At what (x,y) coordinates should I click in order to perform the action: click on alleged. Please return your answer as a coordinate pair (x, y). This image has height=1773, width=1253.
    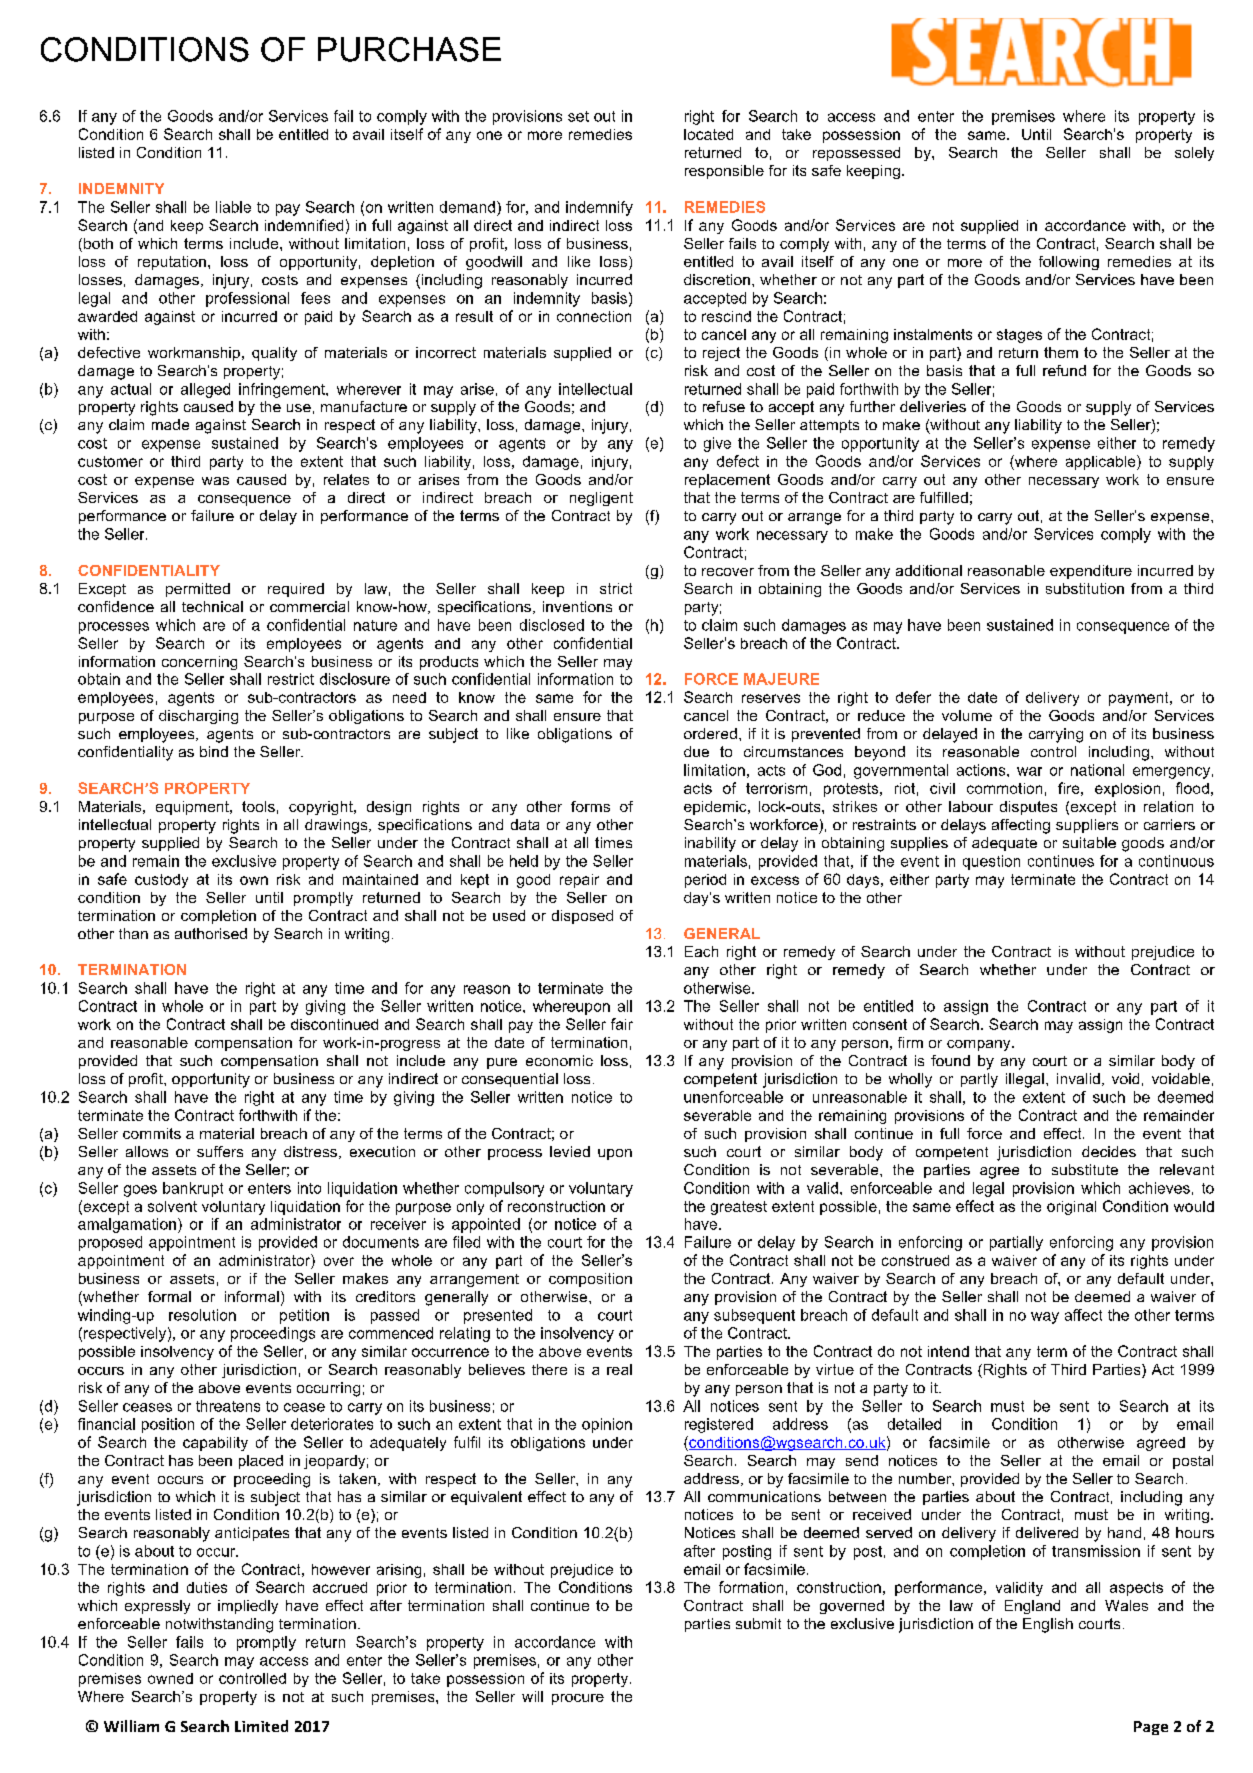
    Looking at the image, I should click on (205, 390).
